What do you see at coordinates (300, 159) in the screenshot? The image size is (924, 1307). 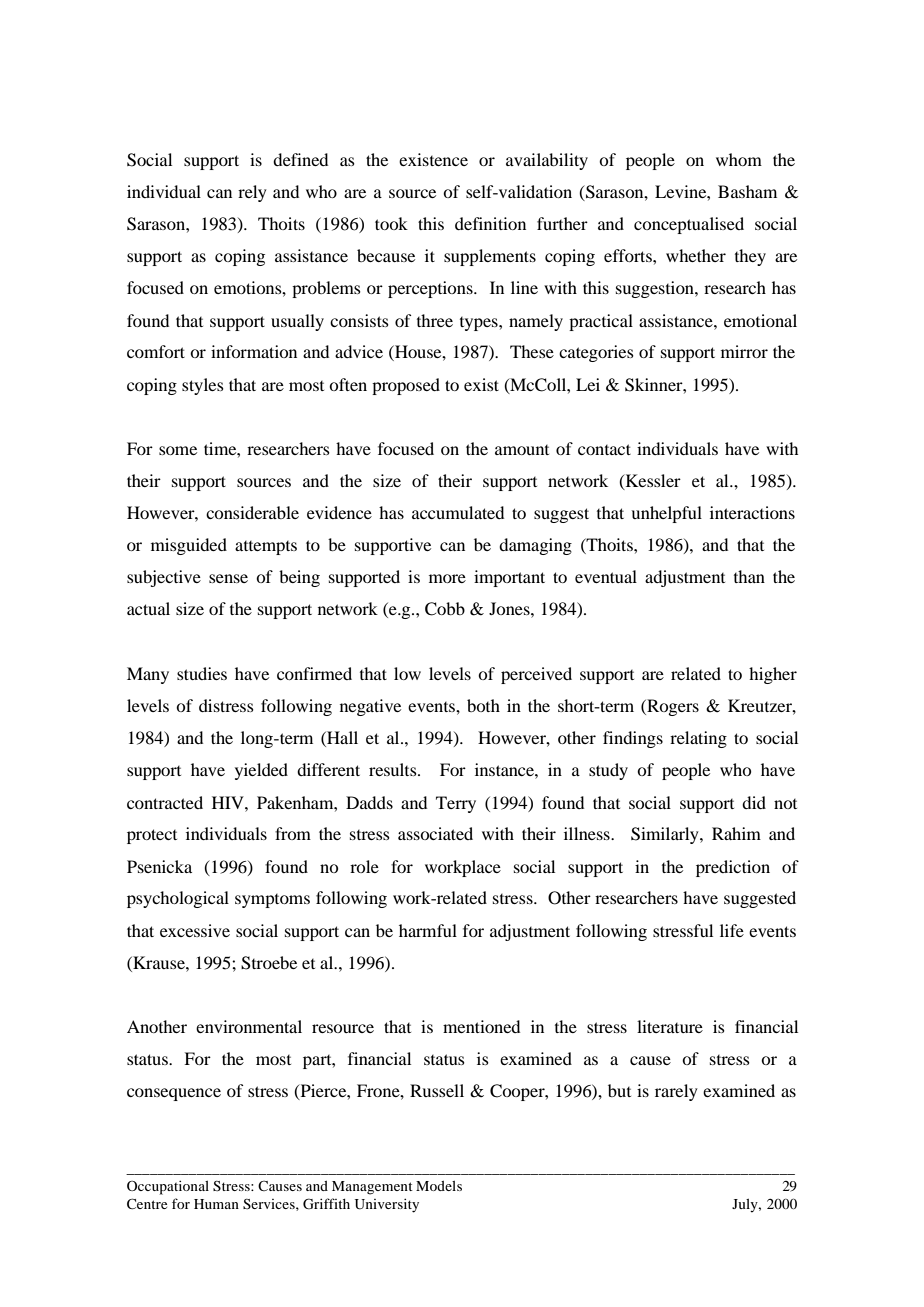 I see `defined` at bounding box center [300, 159].
